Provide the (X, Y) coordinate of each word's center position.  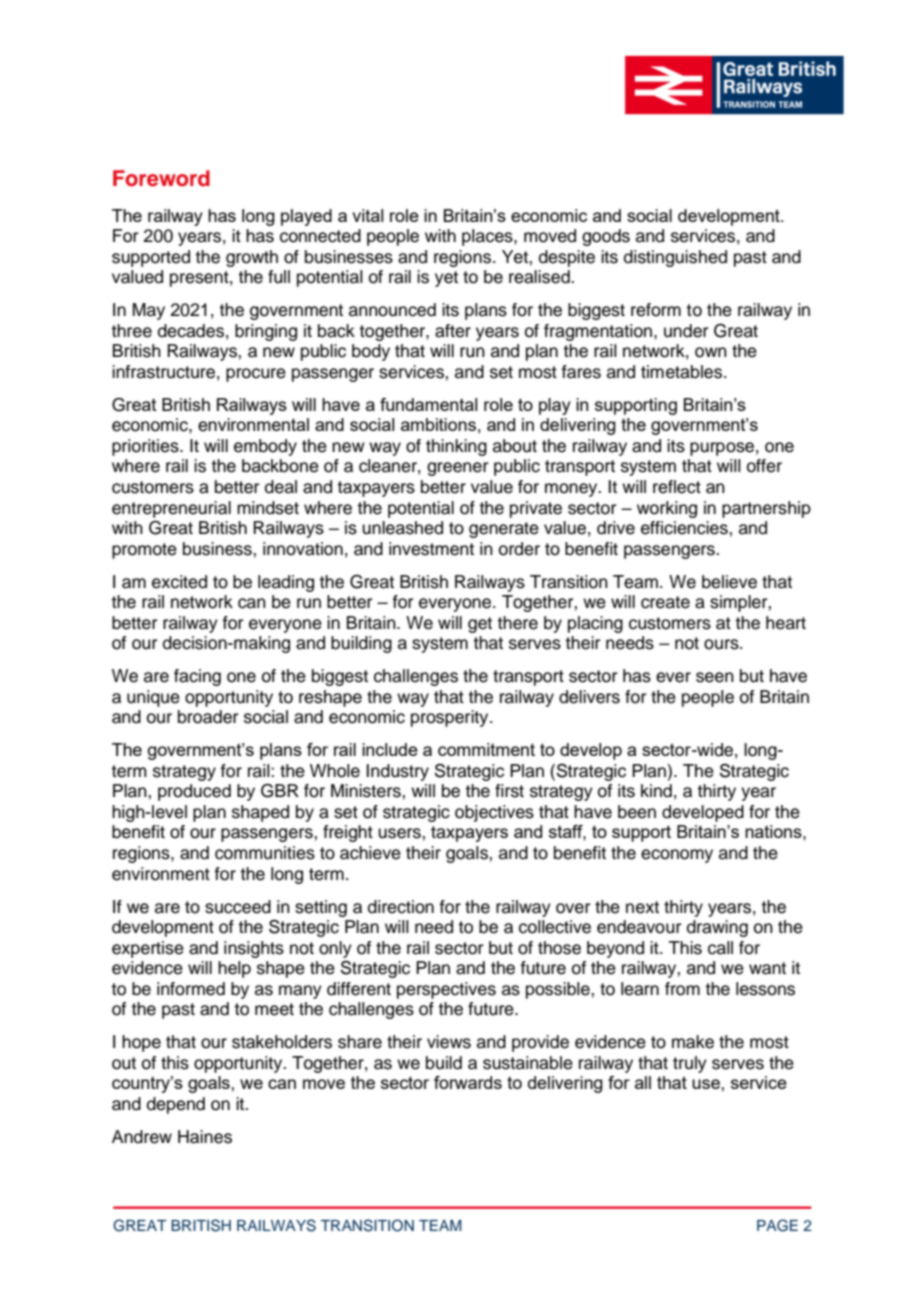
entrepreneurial (171, 509)
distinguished (675, 258)
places (488, 237)
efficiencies (685, 528)
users (400, 833)
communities (265, 853)
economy (677, 856)
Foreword (161, 178)
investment (431, 549)
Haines (205, 1137)
